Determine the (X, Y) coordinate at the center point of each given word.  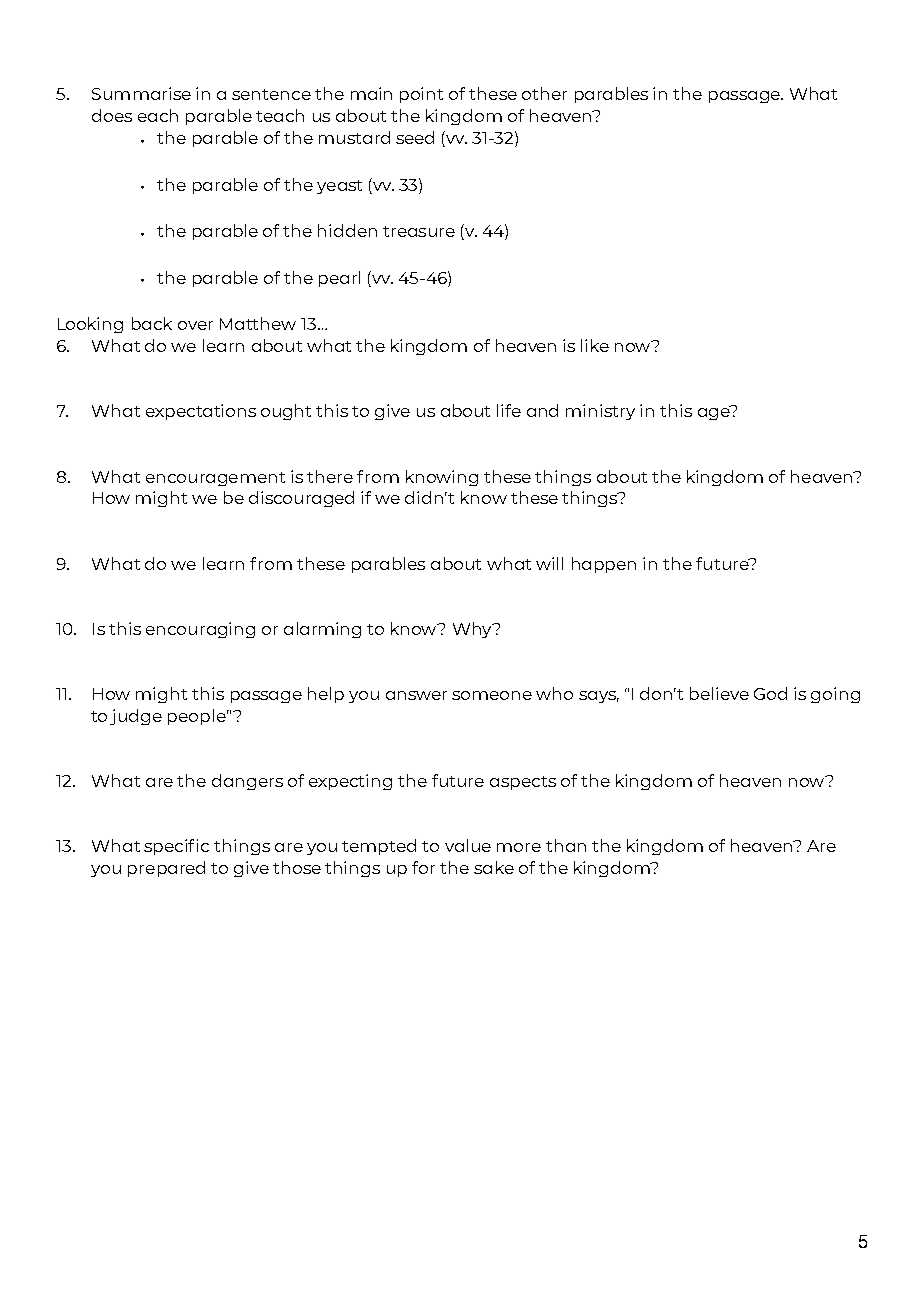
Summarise (141, 93)
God (770, 693)
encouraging (200, 630)
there (330, 476)
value (468, 845)
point (421, 95)
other (544, 93)
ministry (600, 412)
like (595, 345)
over (195, 325)
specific (176, 847)
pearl (339, 279)
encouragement (215, 479)
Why (473, 630)
